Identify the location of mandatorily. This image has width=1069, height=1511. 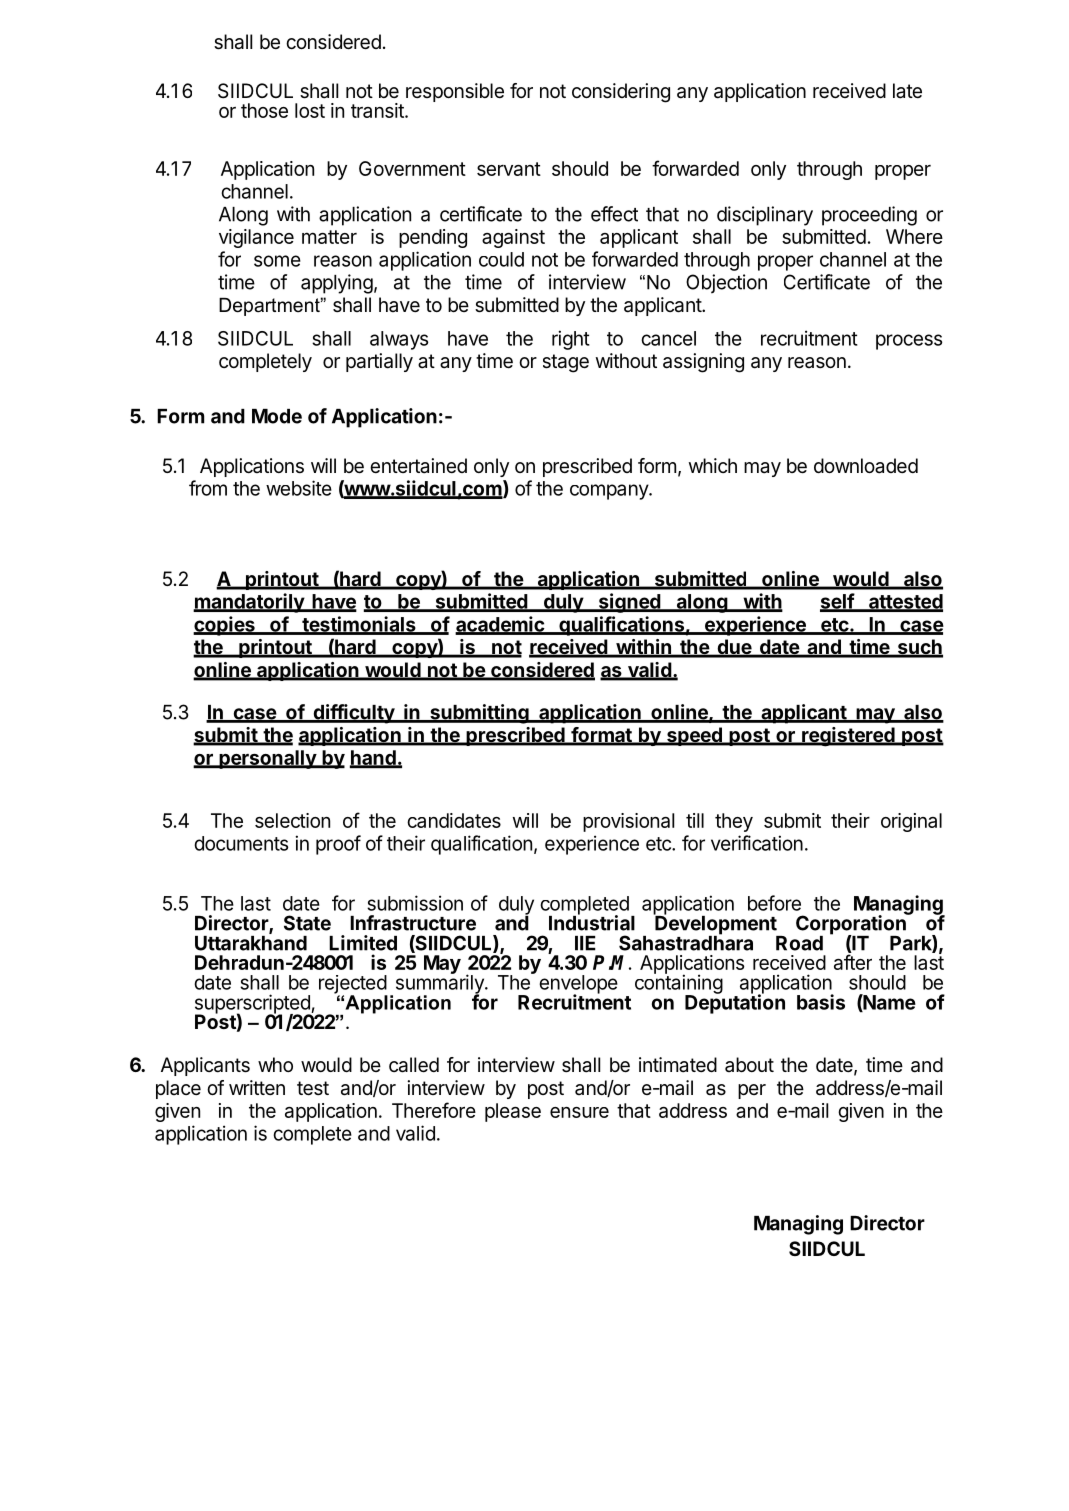
(249, 603).
